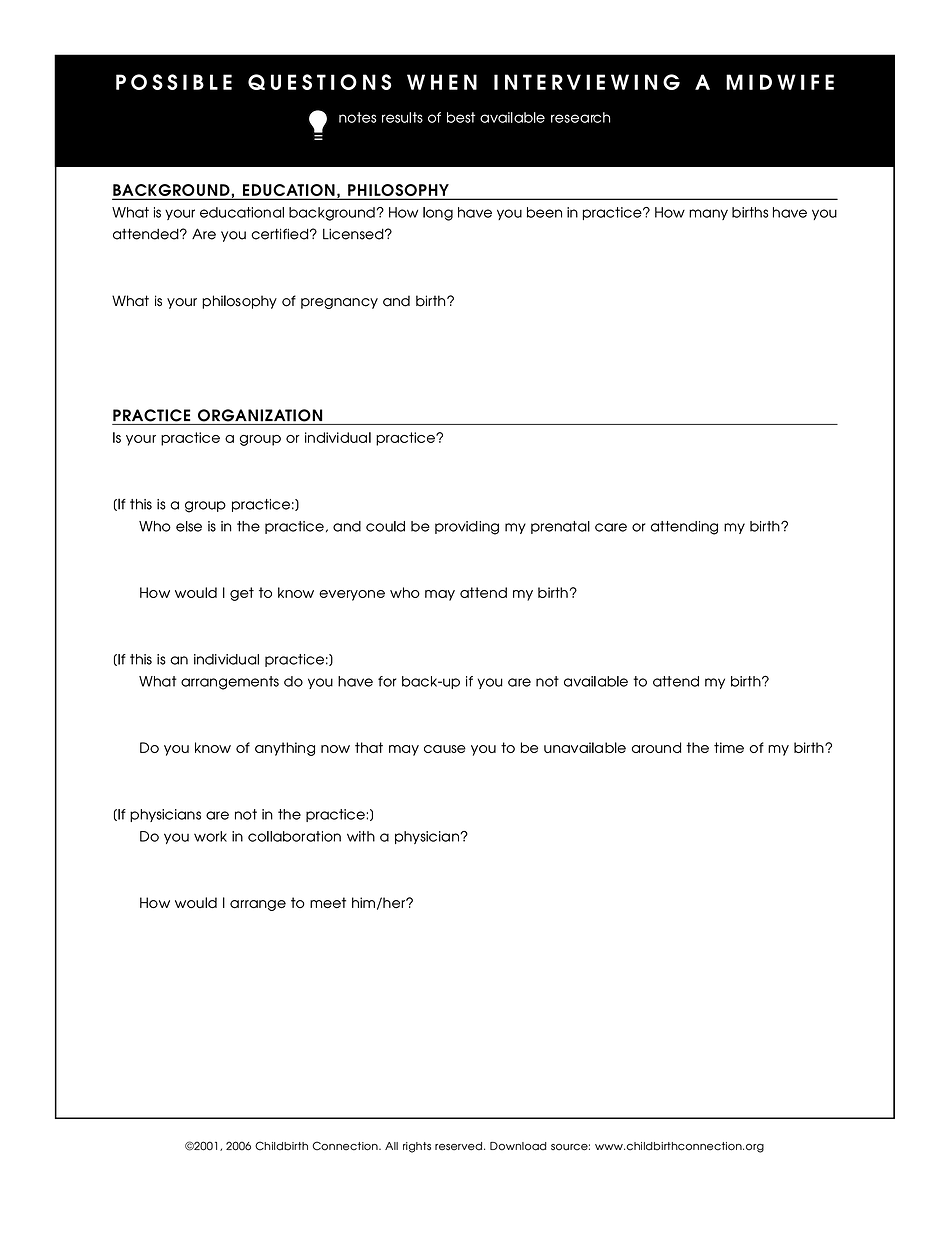  What do you see at coordinates (391, 1146) in the document?
I see `All` at bounding box center [391, 1146].
